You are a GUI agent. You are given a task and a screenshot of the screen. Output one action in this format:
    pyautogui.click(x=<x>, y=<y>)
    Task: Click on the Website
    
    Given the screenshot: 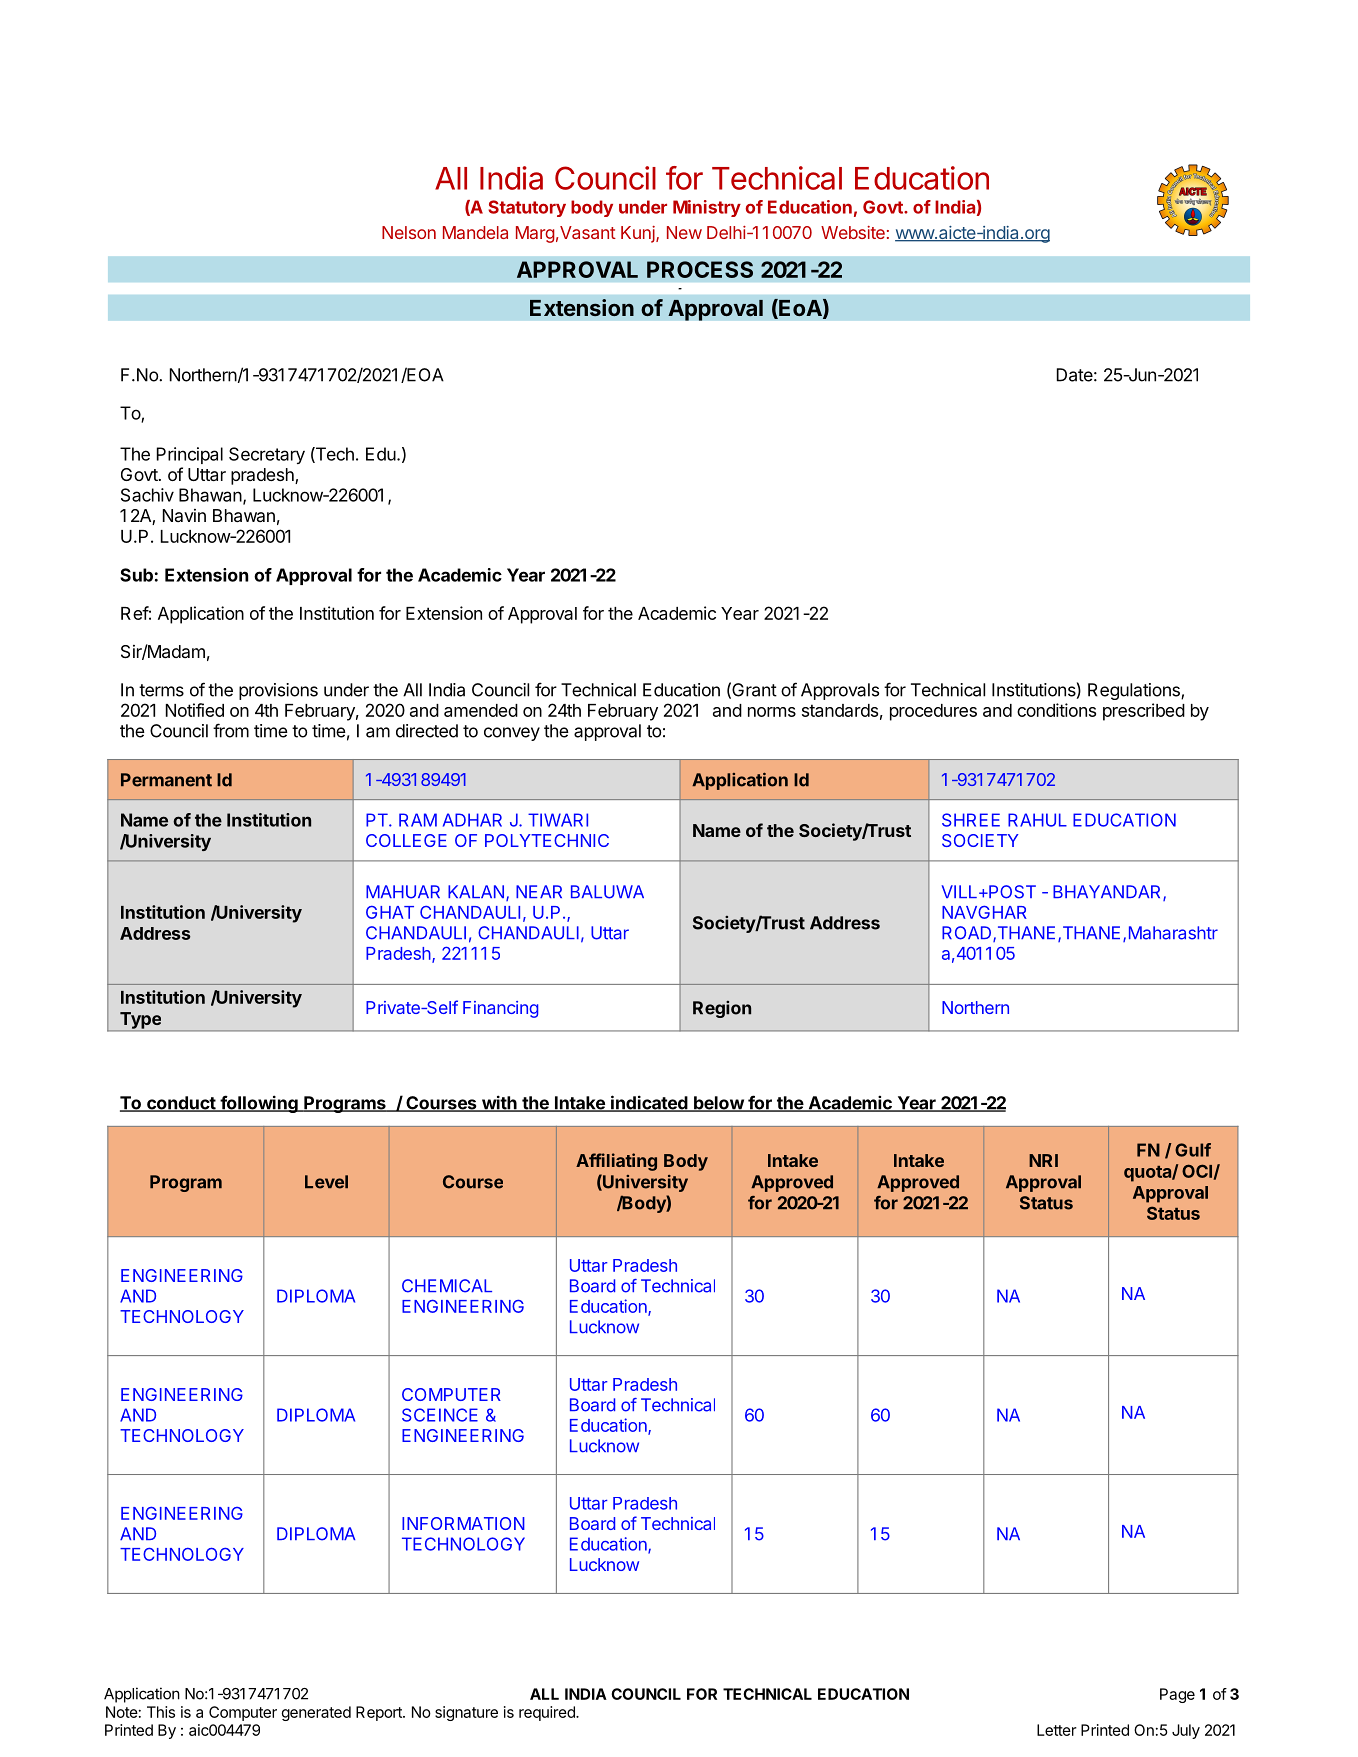 What is the action you would take?
    pyautogui.click(x=853, y=232)
